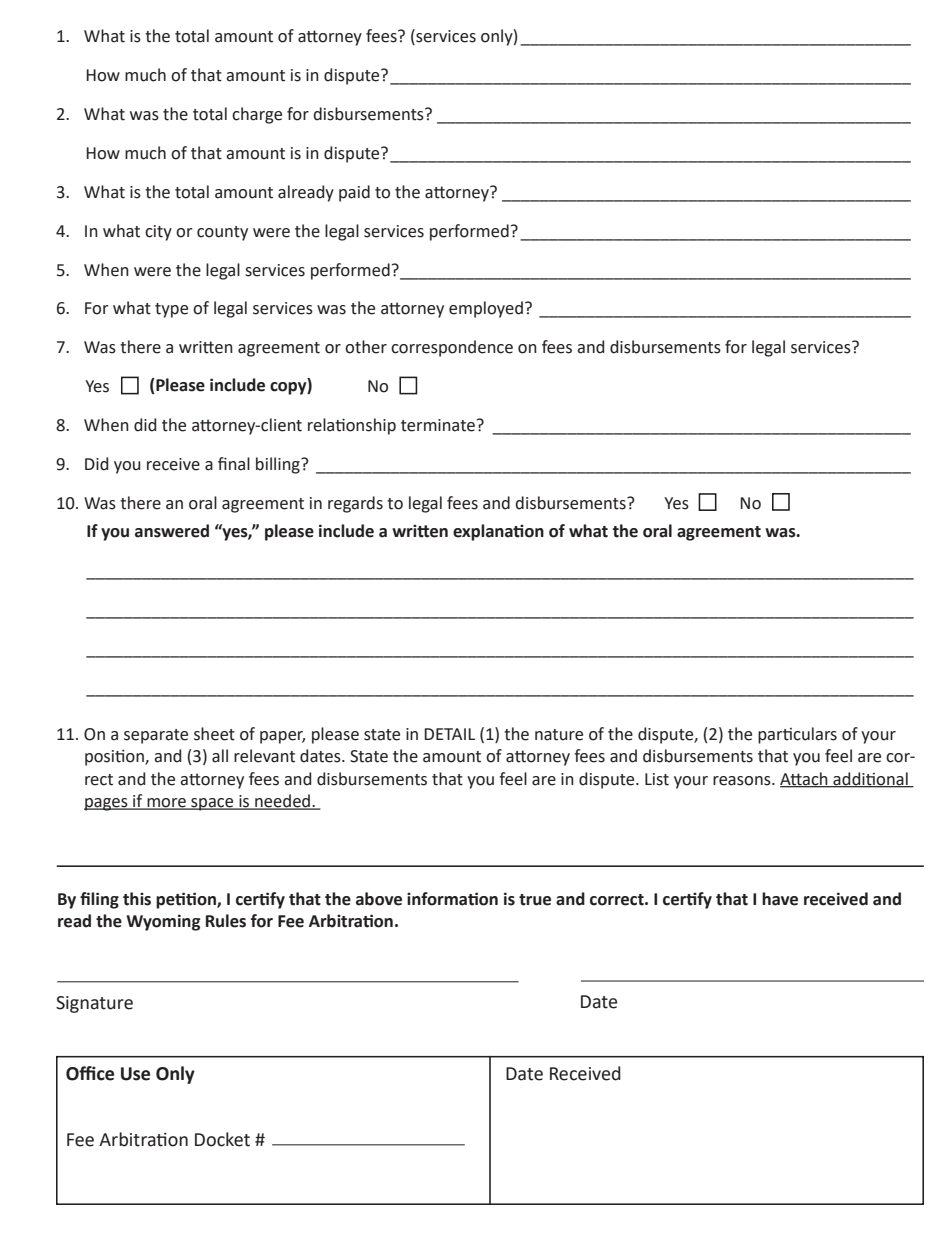 This document has height=1233, width=952. I want to click on DETAIL, so click(449, 734).
